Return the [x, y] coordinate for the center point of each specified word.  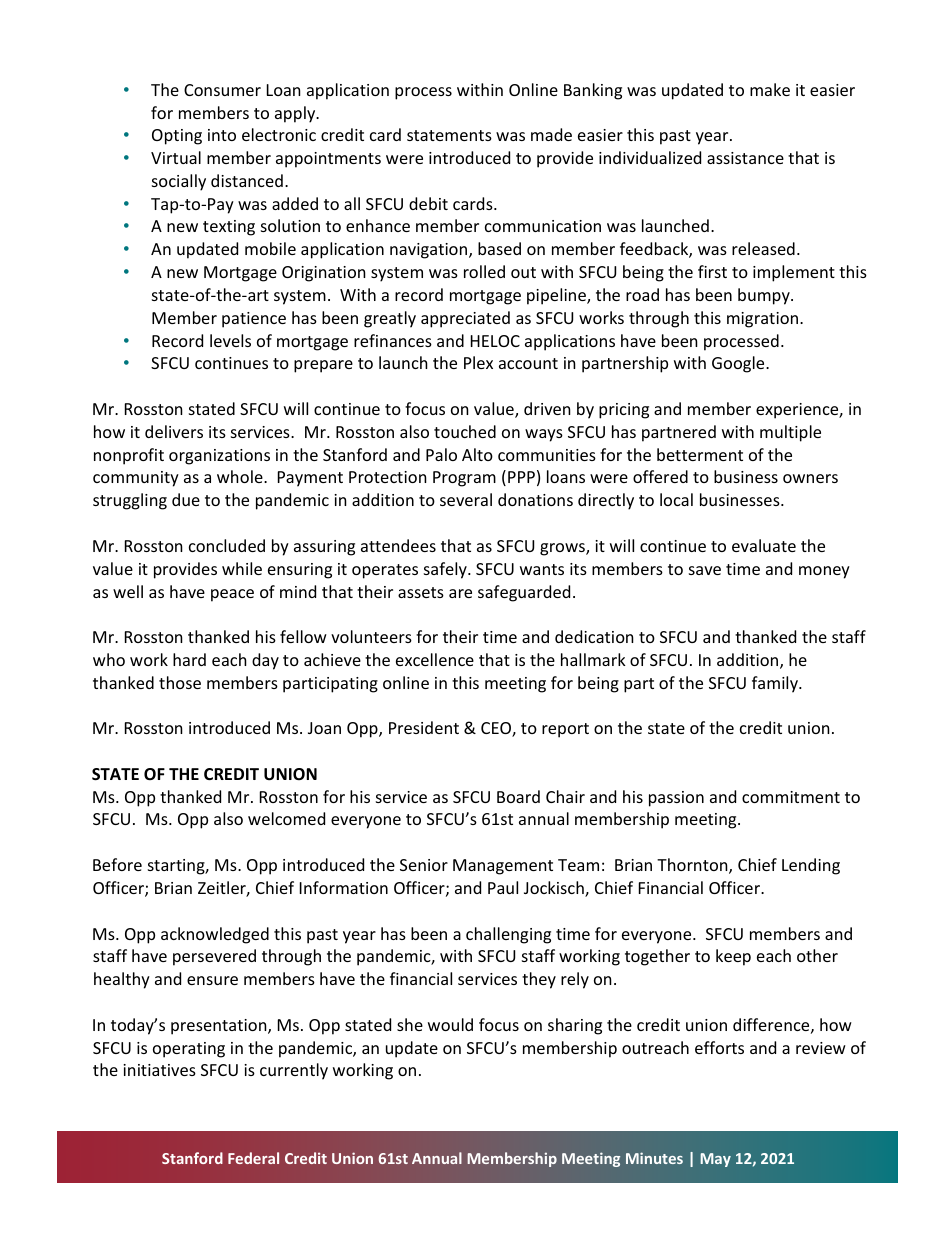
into [222, 135]
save [705, 570]
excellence [435, 659]
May [715, 1160]
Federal [253, 1158]
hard [189, 659]
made [551, 134]
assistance [745, 158]
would [450, 1024]
